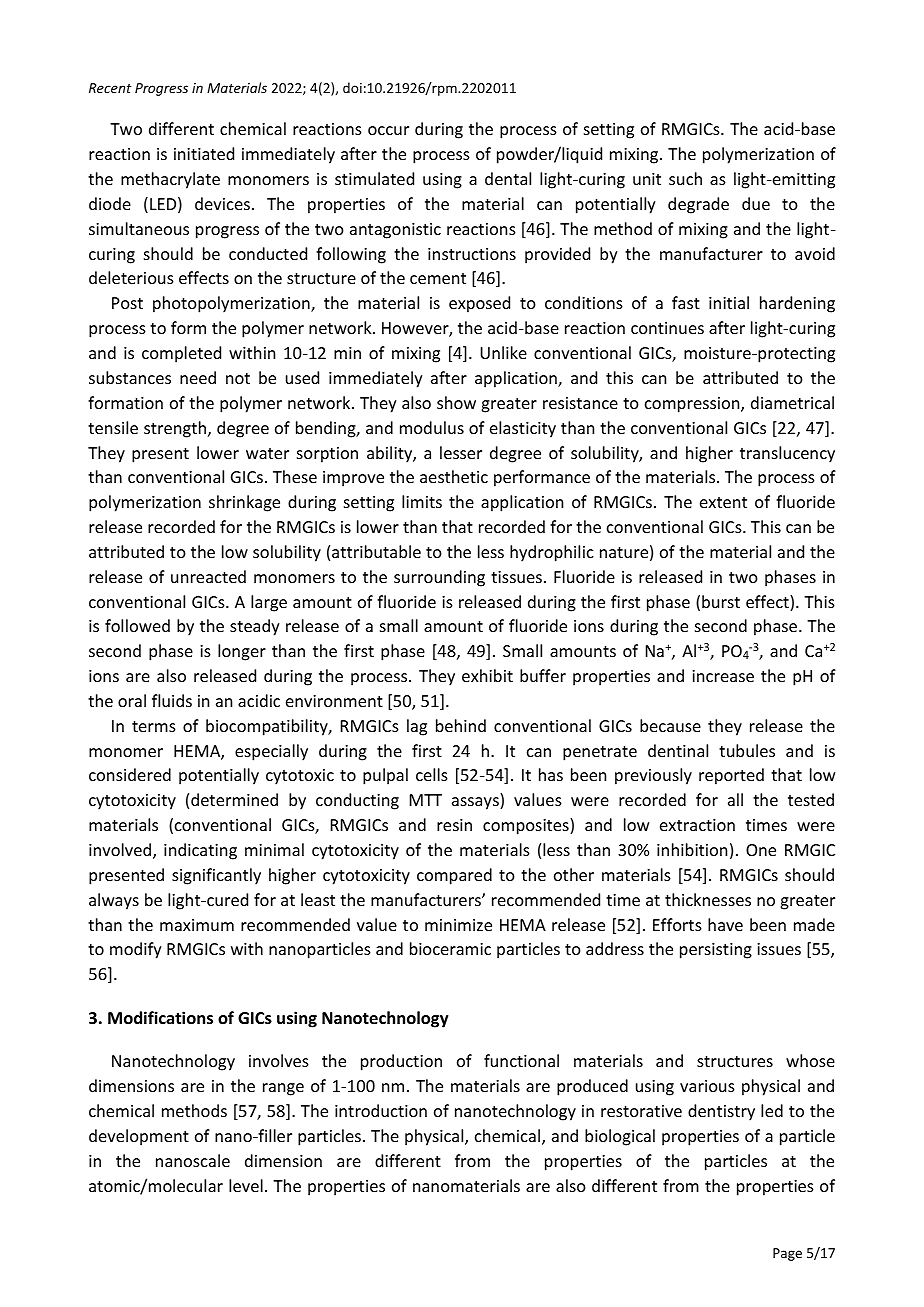  Describe the element at coordinates (388, 130) in the page. I see `occur` at that location.
